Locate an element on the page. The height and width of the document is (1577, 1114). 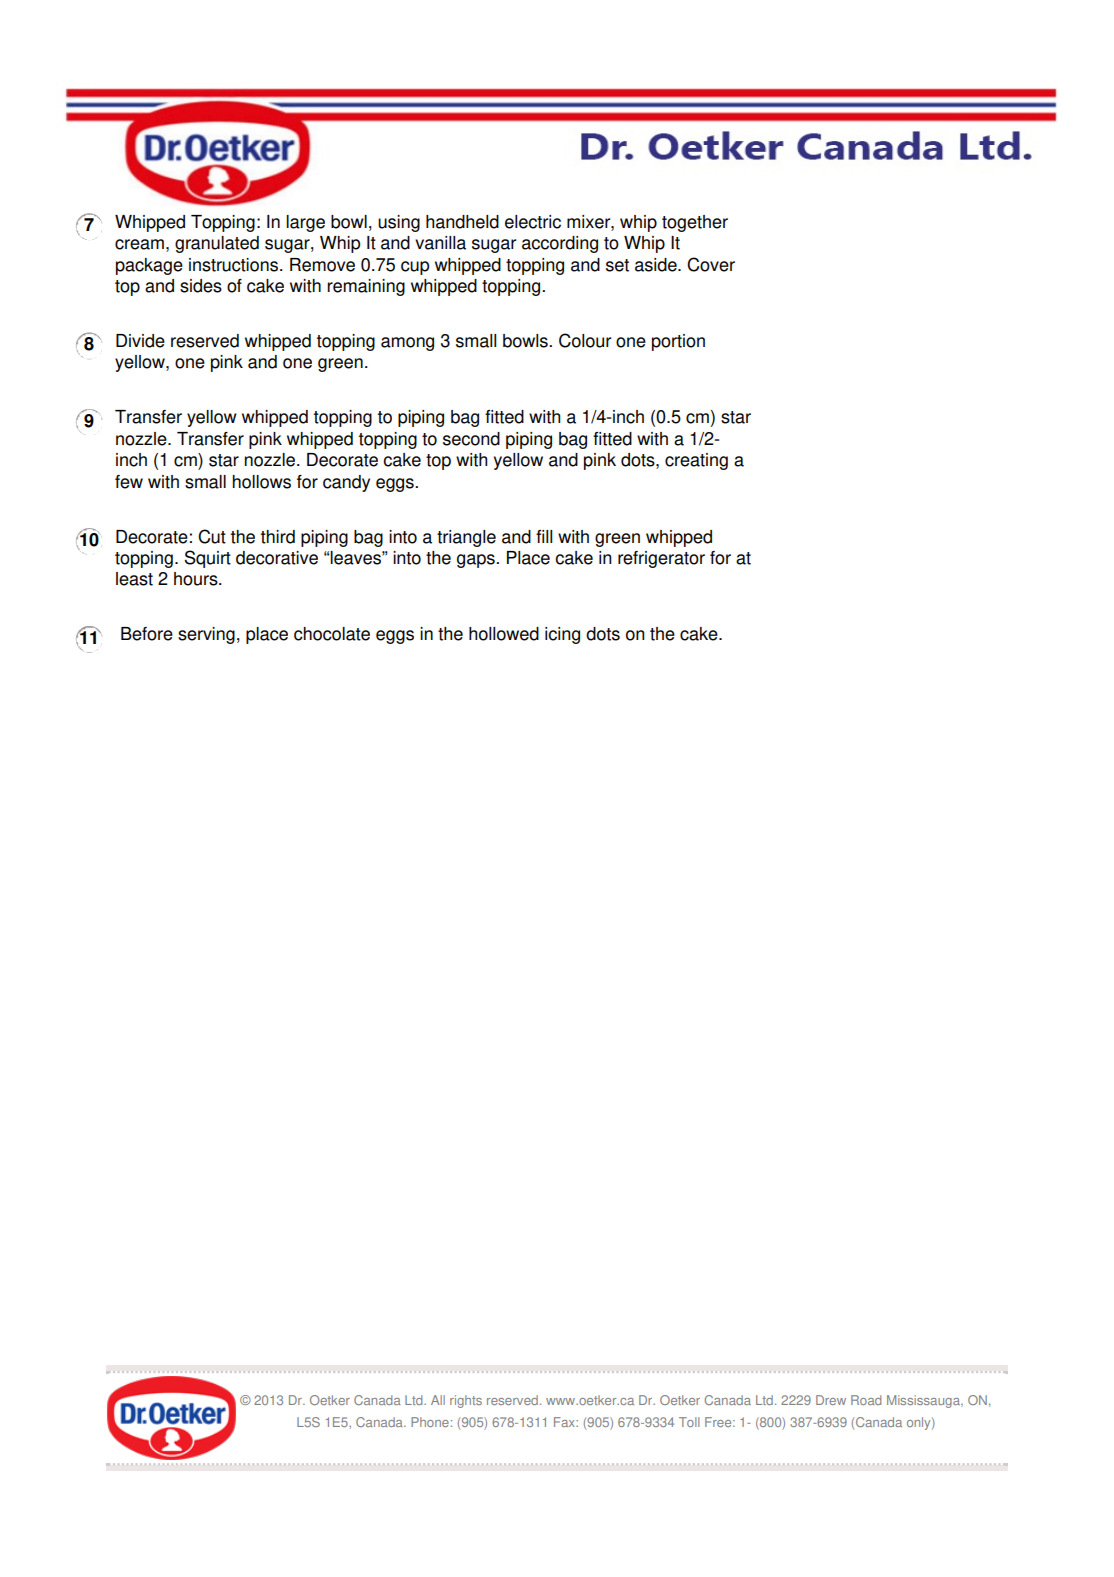
fill is located at coordinates (544, 536).
